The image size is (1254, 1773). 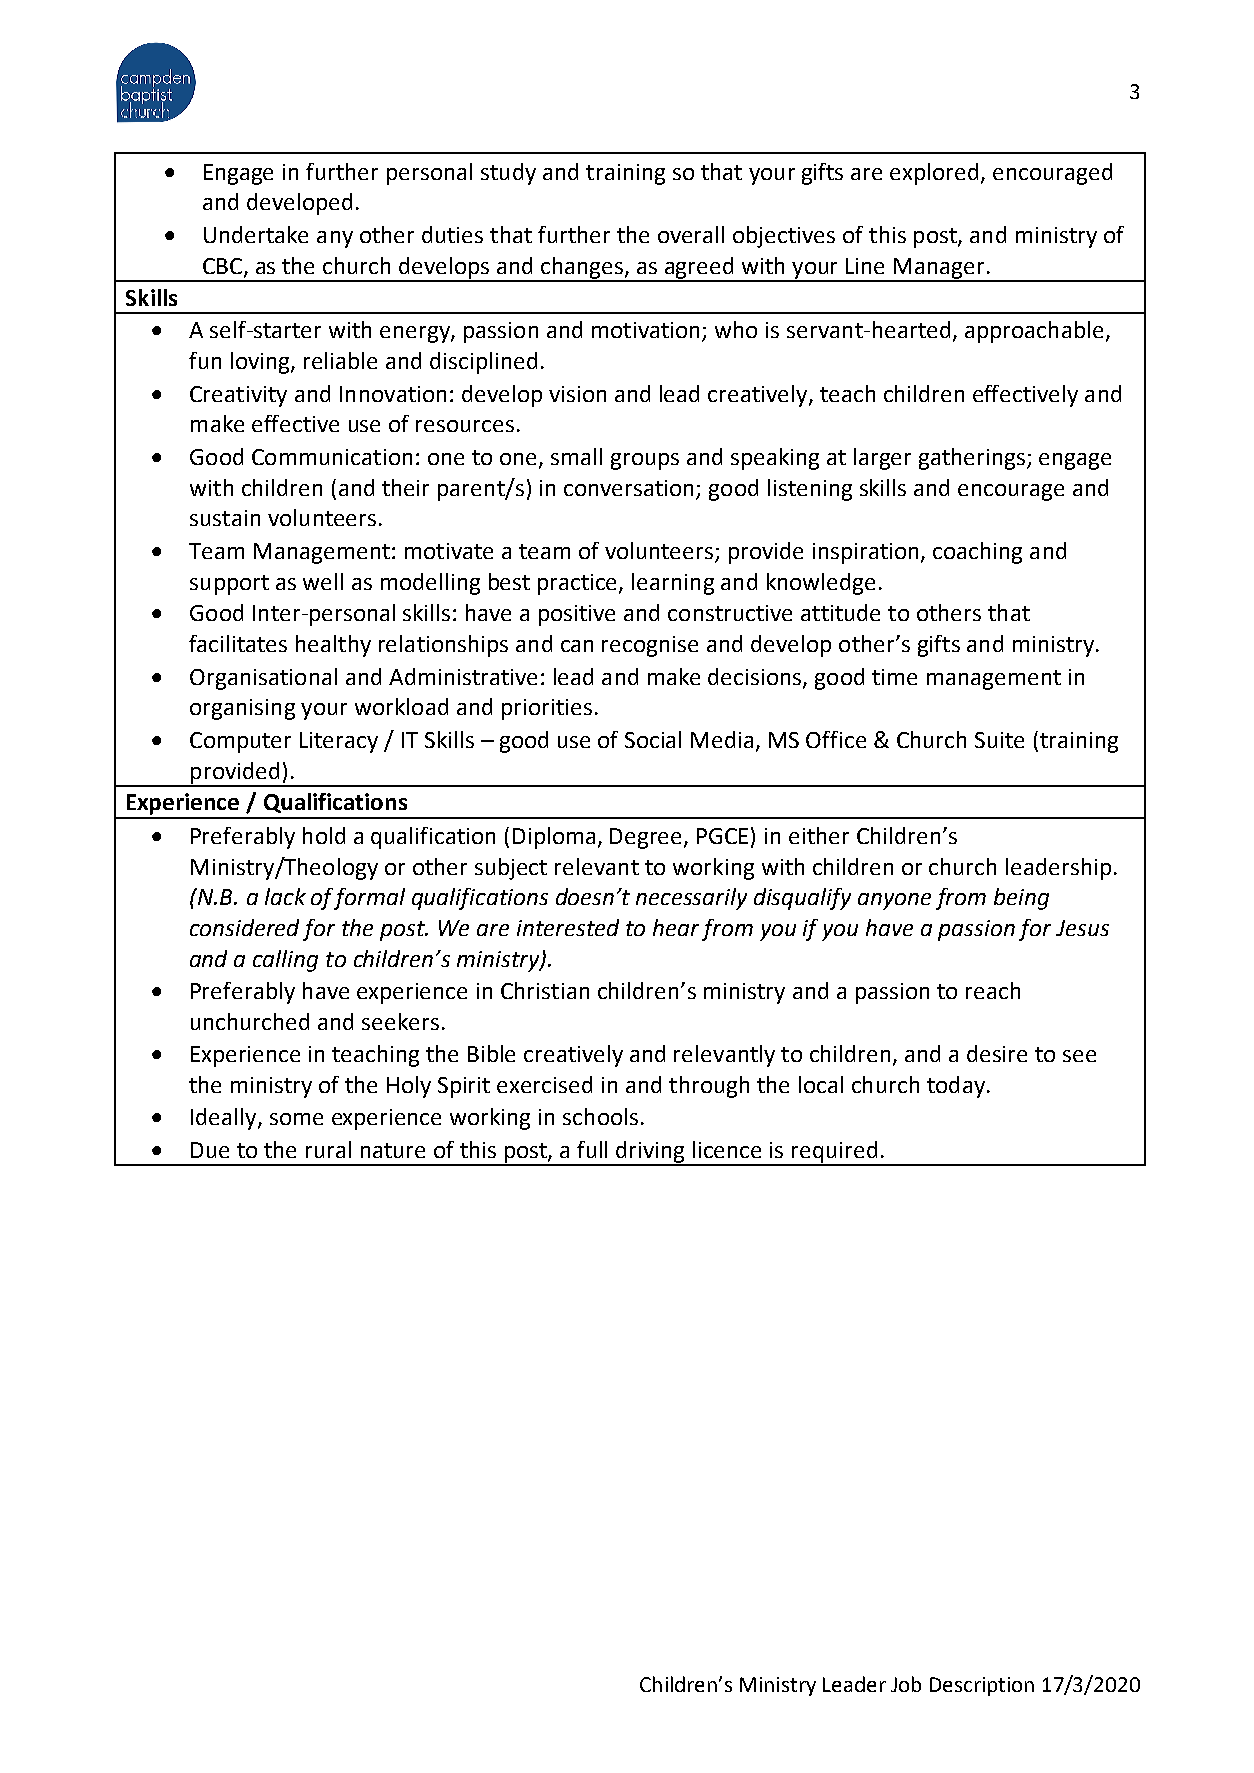 I want to click on Job, so click(x=906, y=1684).
